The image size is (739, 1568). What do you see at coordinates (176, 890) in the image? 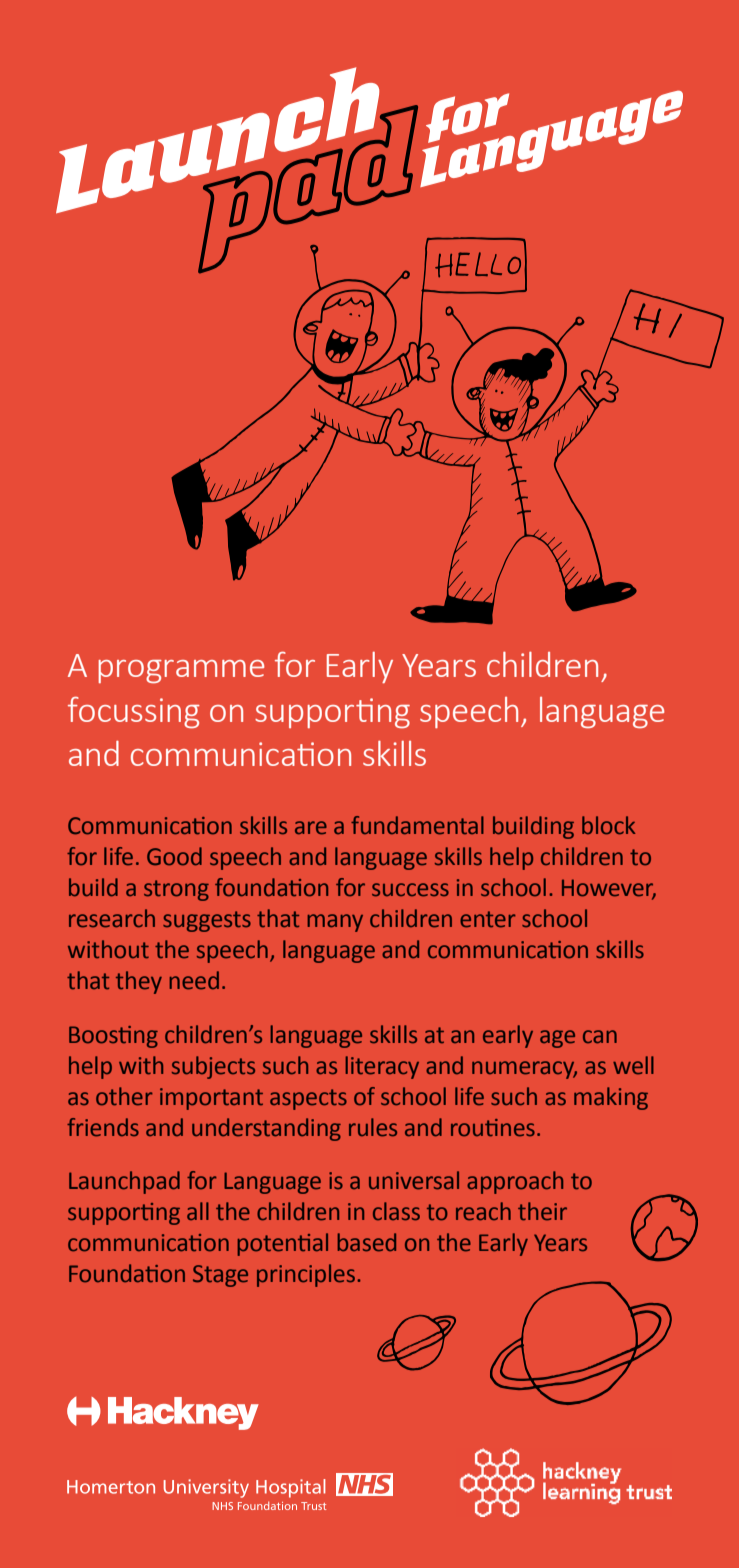
I see `strong` at bounding box center [176, 890].
